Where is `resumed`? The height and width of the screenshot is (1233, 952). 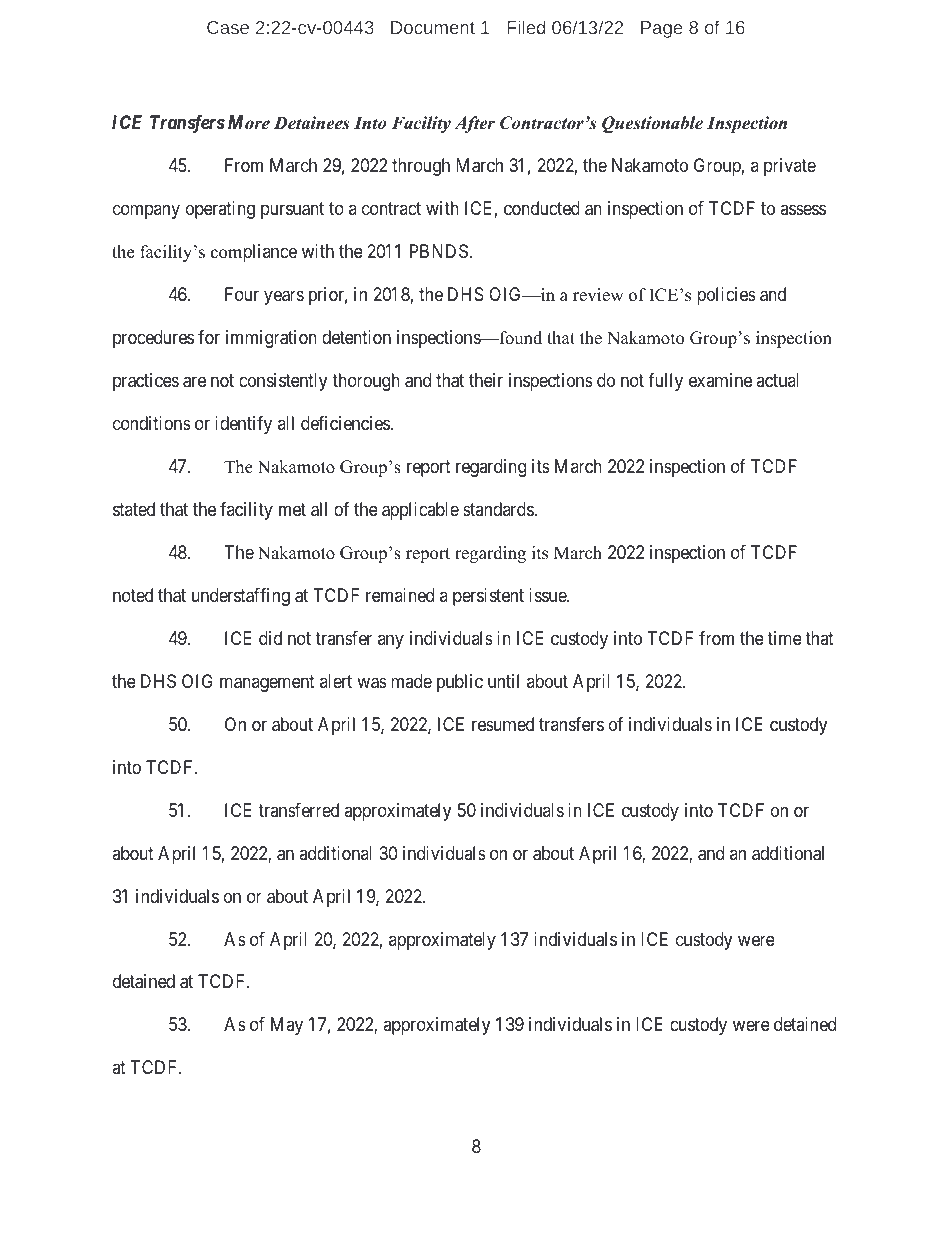 resumed is located at coordinates (503, 724).
